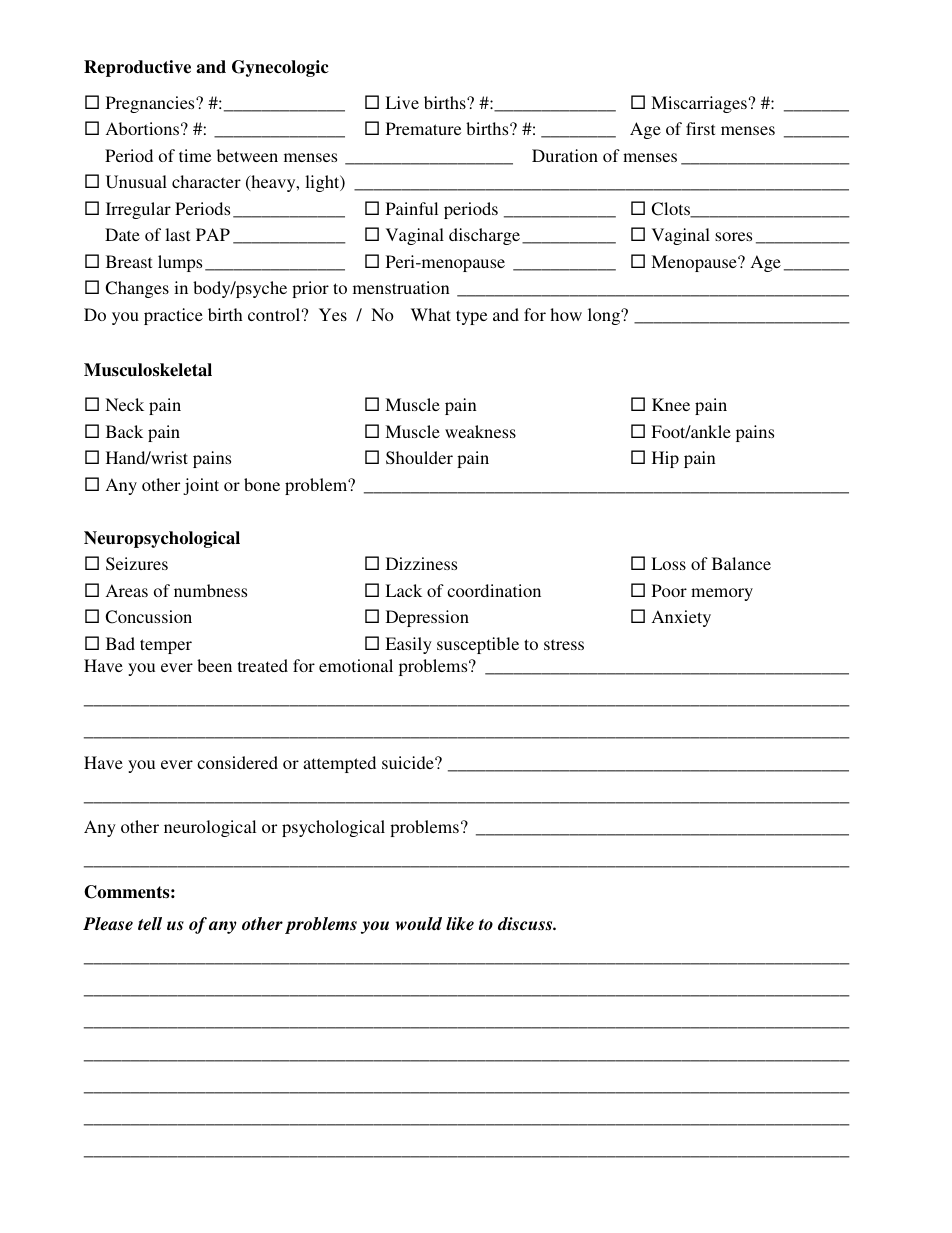 This page has height=1233, width=952. Describe the element at coordinates (699, 104) in the page. I see `Miscarriages` at that location.
